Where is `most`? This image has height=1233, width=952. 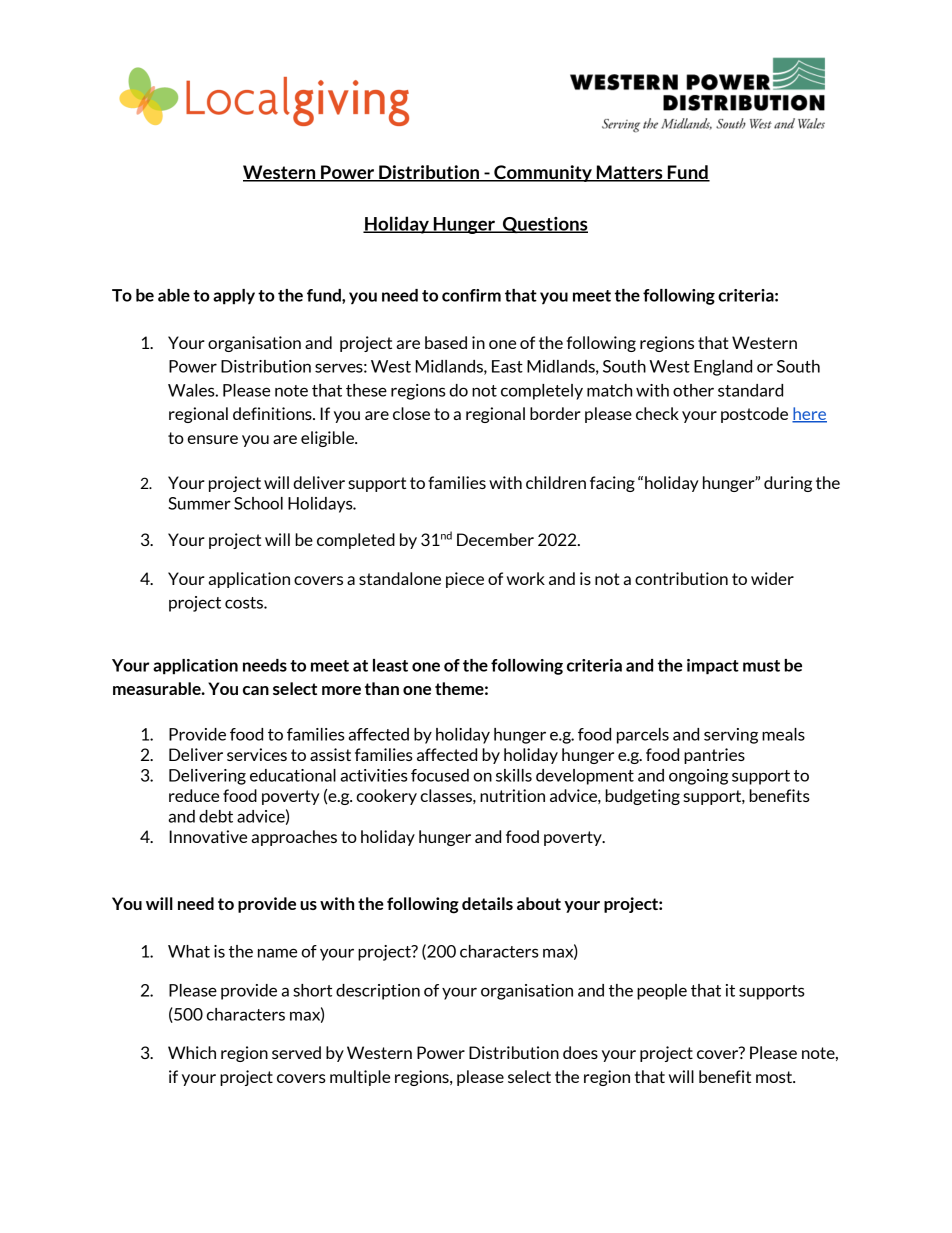
most is located at coordinates (775, 1077).
